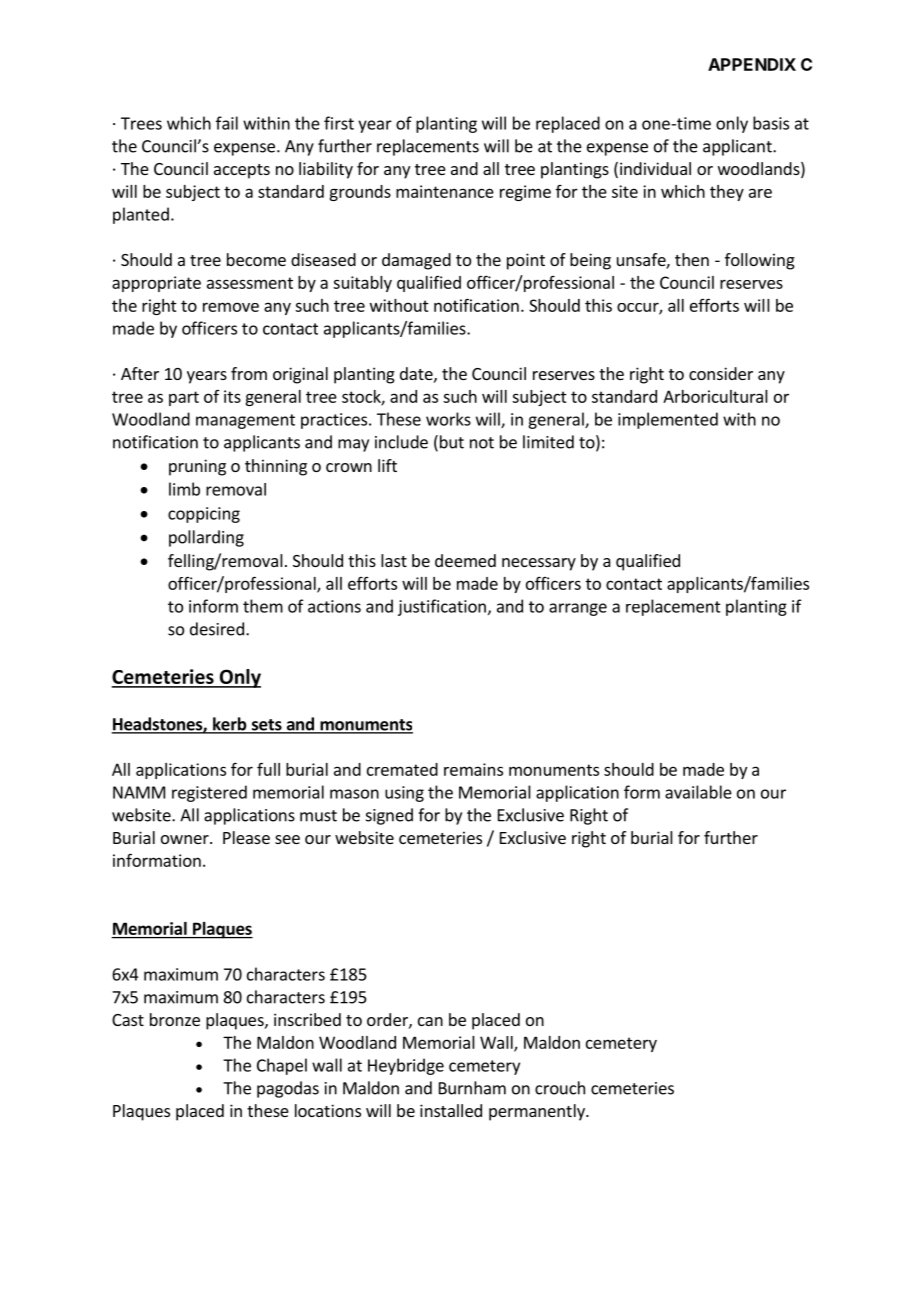 The image size is (924, 1308). Describe the element at coordinates (339, 123) in the screenshot. I see `first` at that location.
